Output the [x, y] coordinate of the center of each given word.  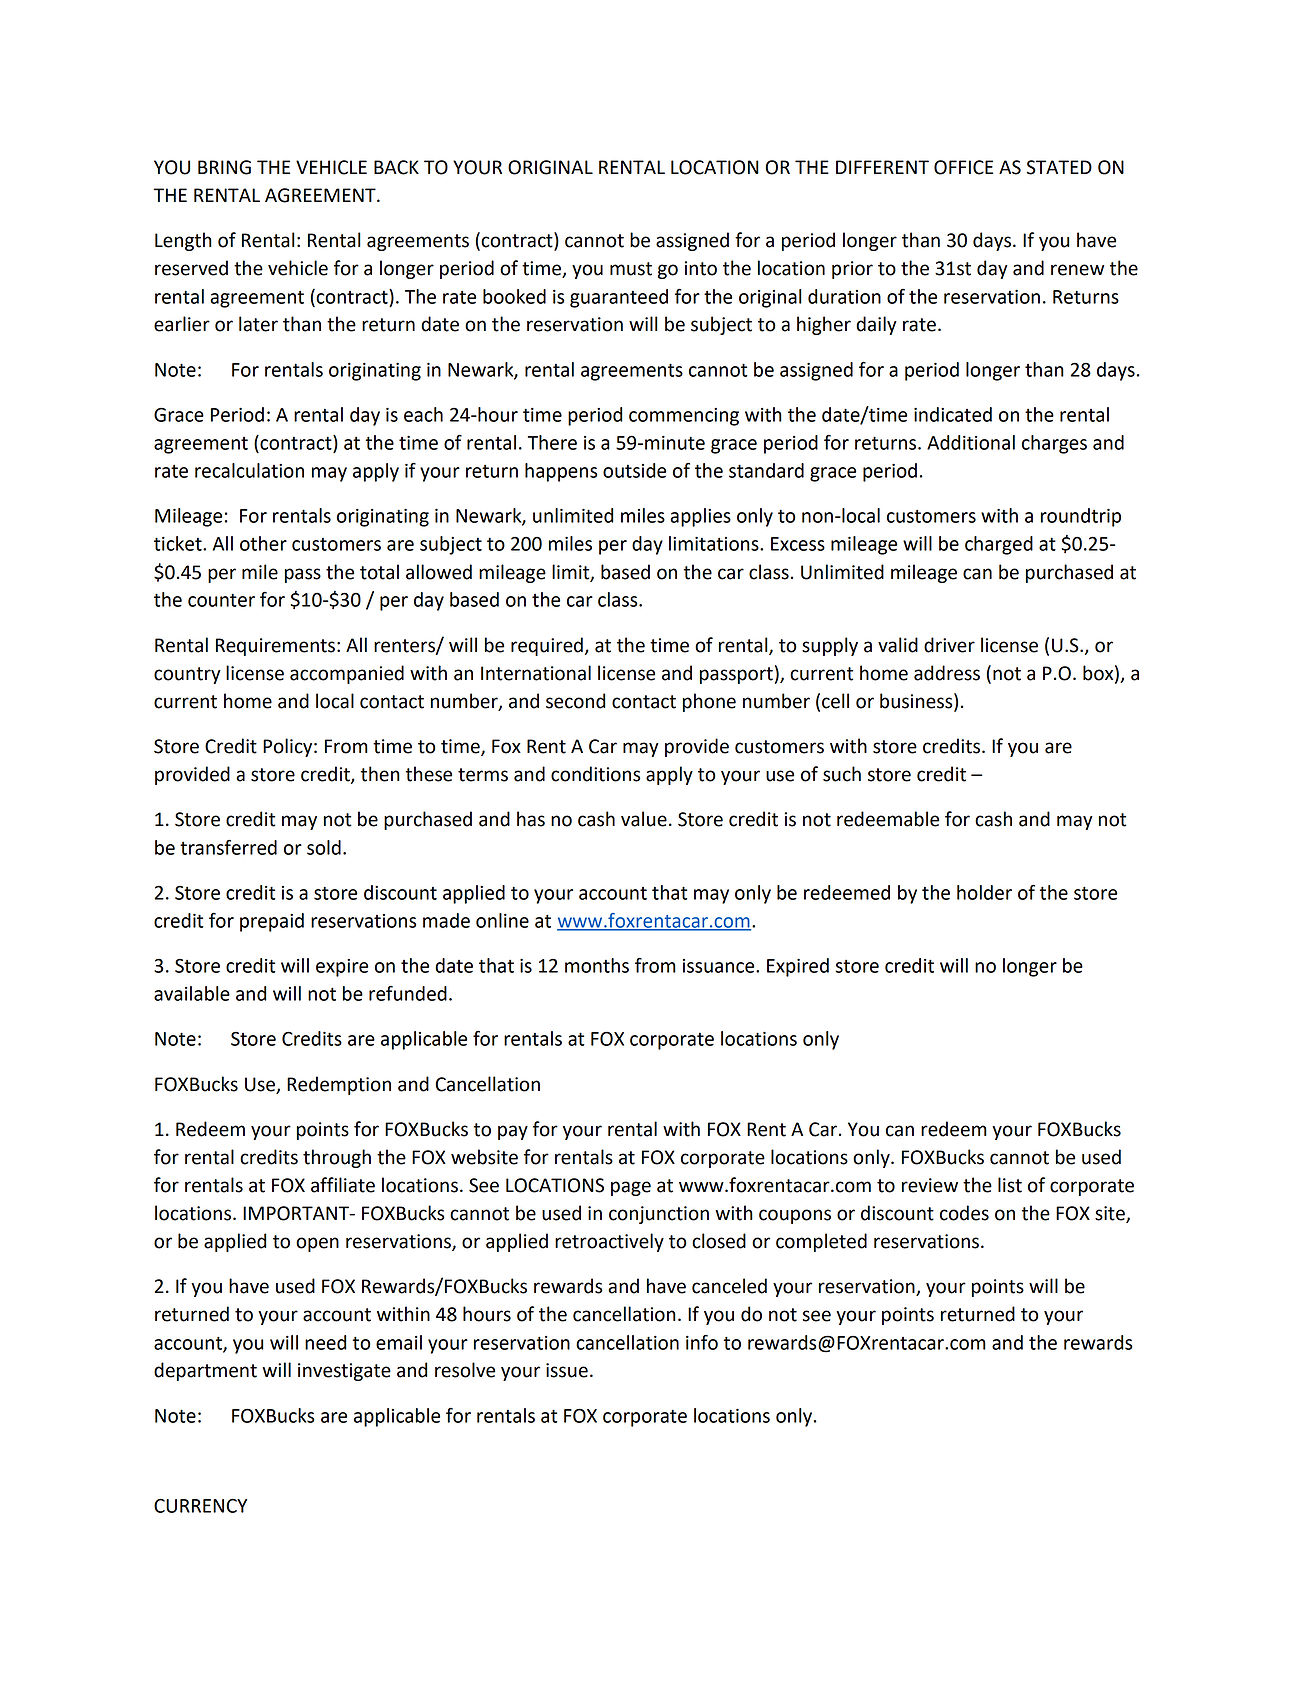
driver [949, 645]
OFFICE [963, 167]
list [1010, 1185]
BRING [224, 167]
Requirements [275, 647]
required [547, 646]
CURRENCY [200, 1505]
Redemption [339, 1085]
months [597, 965]
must [631, 269]
